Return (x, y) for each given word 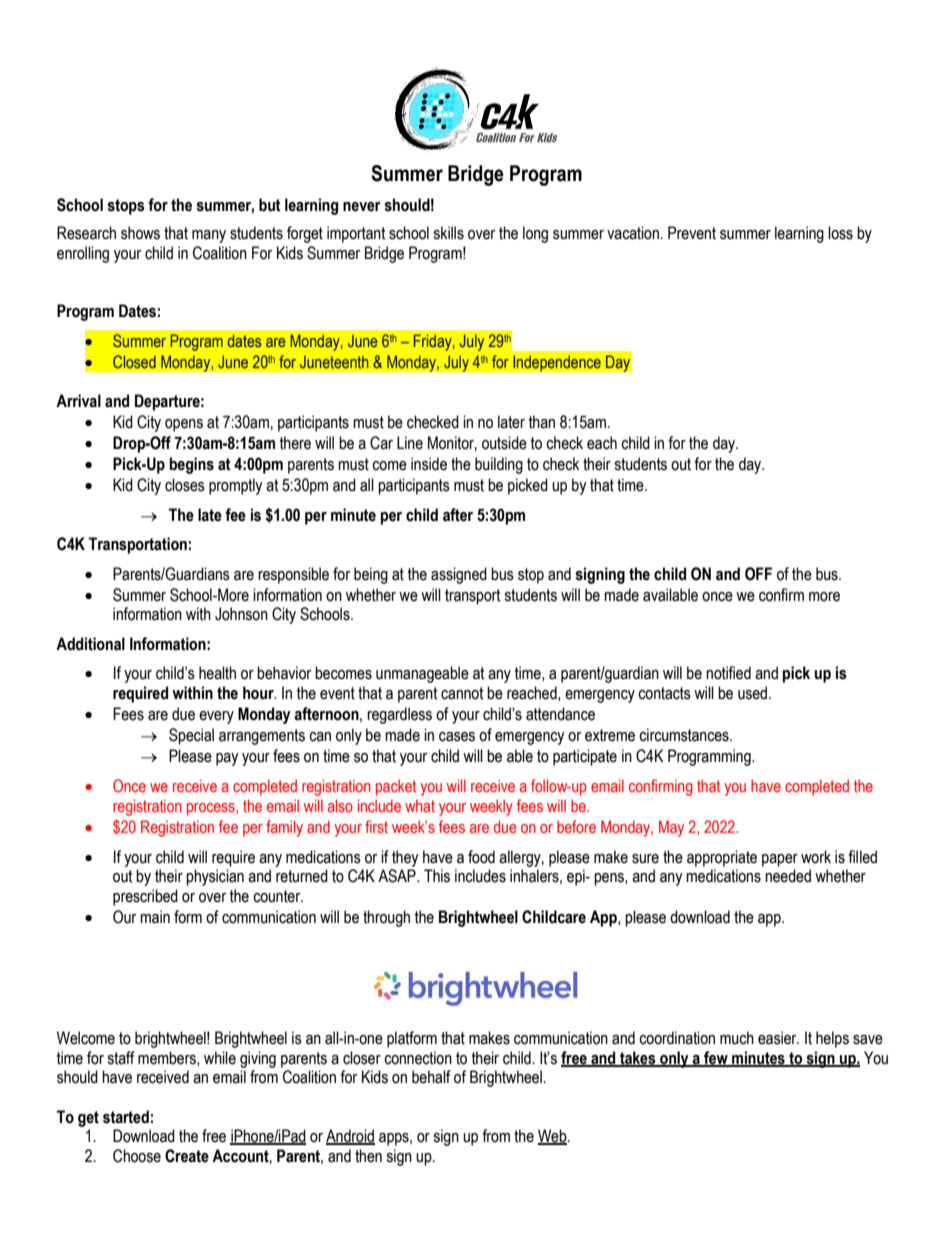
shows (140, 233)
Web (553, 1137)
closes (185, 485)
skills (448, 233)
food (481, 857)
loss (840, 233)
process (212, 809)
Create (187, 1156)
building (499, 465)
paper (780, 860)
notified (728, 673)
